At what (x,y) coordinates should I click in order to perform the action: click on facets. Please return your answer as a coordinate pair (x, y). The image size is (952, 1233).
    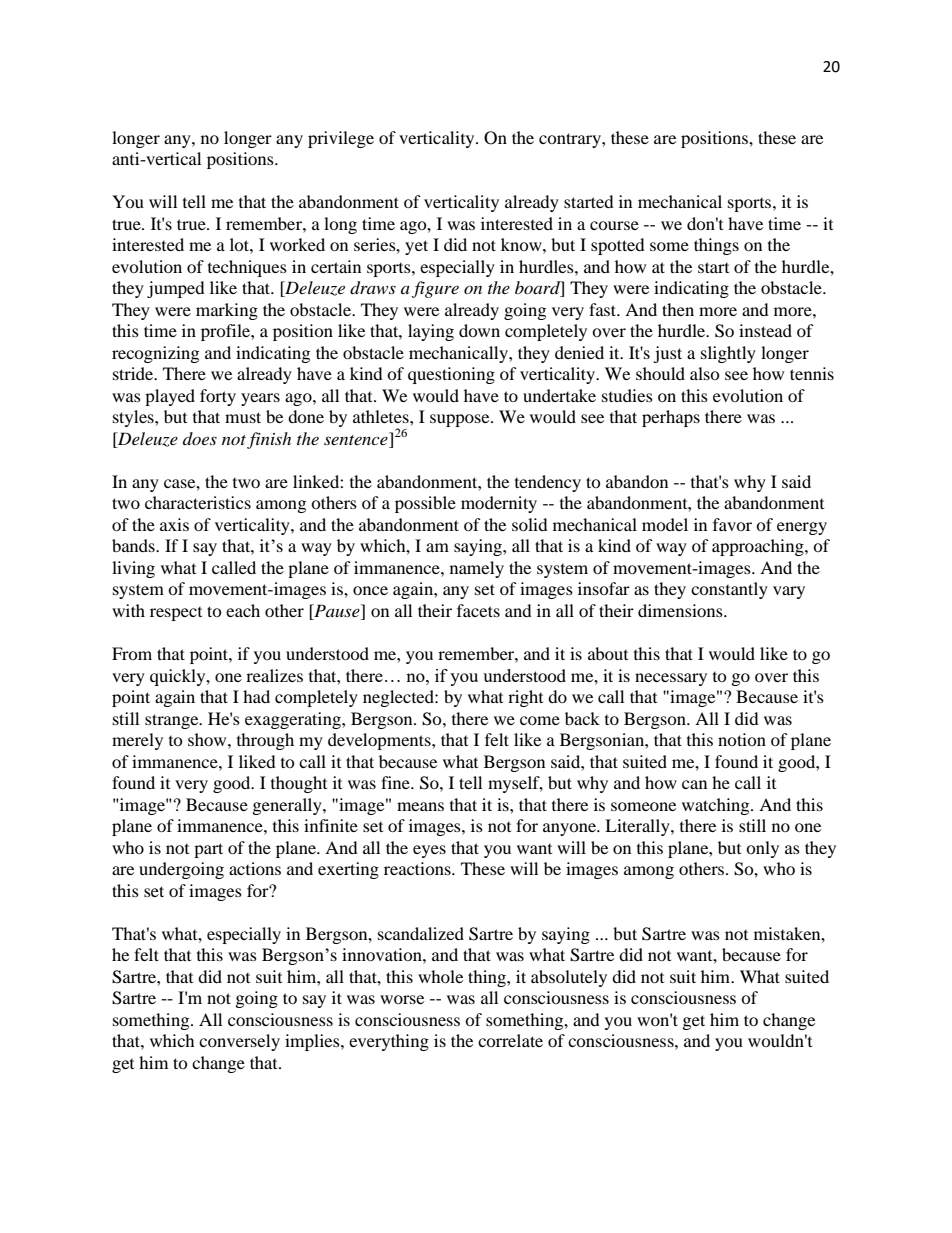
    Looking at the image, I should click on (478, 610).
